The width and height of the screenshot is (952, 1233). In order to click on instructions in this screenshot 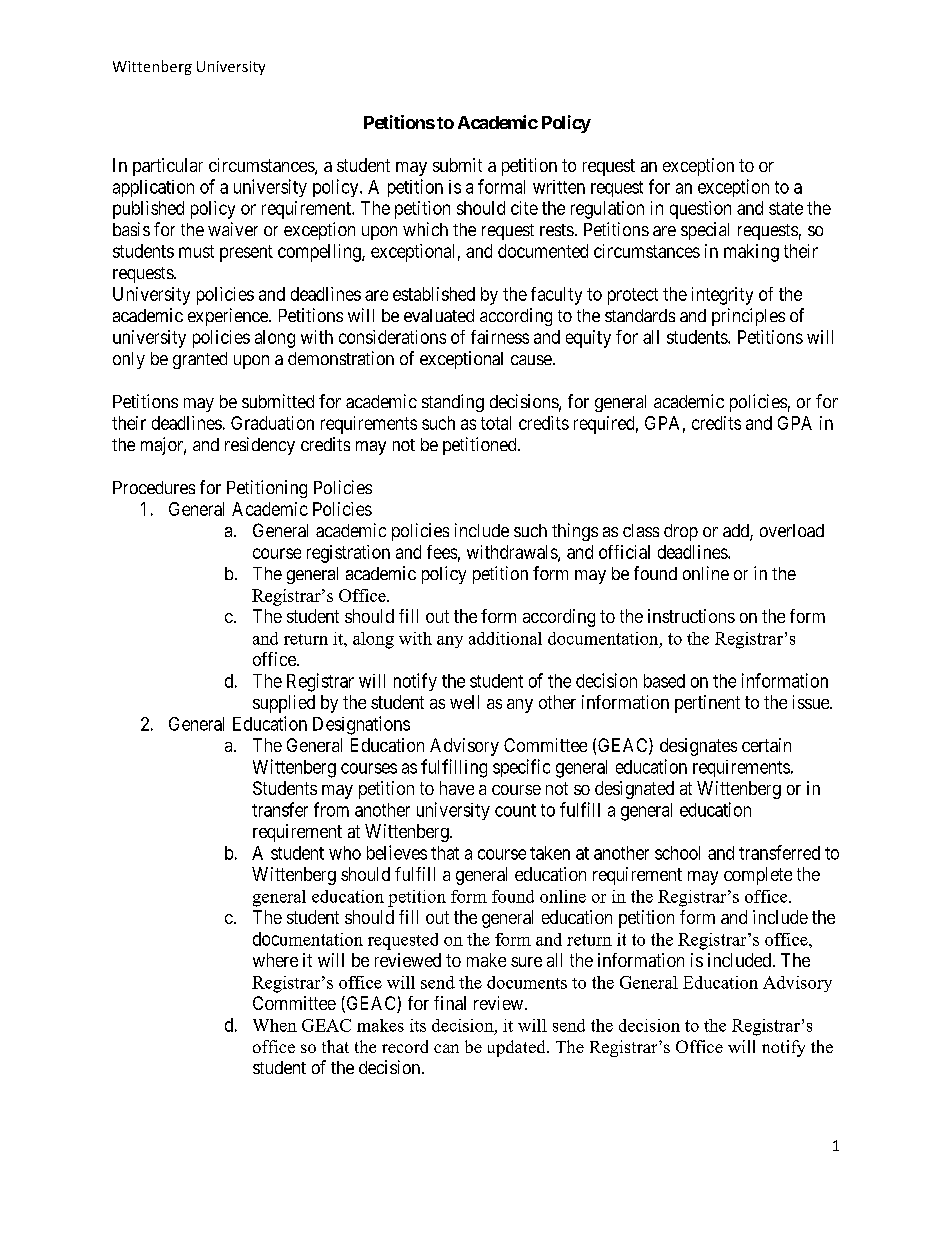, I will do `click(691, 616)`.
